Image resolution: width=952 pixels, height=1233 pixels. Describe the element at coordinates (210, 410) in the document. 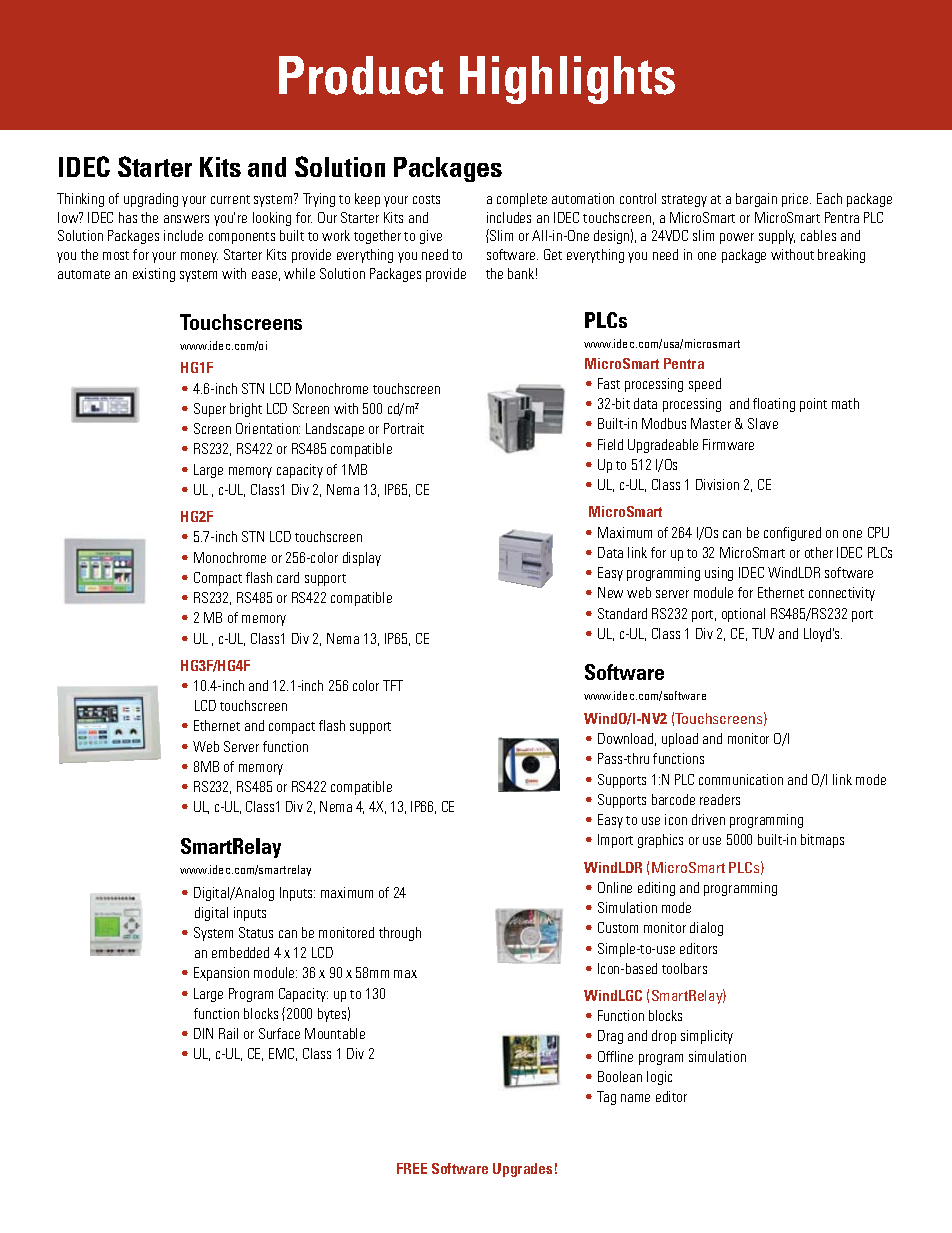

I see `Super` at that location.
